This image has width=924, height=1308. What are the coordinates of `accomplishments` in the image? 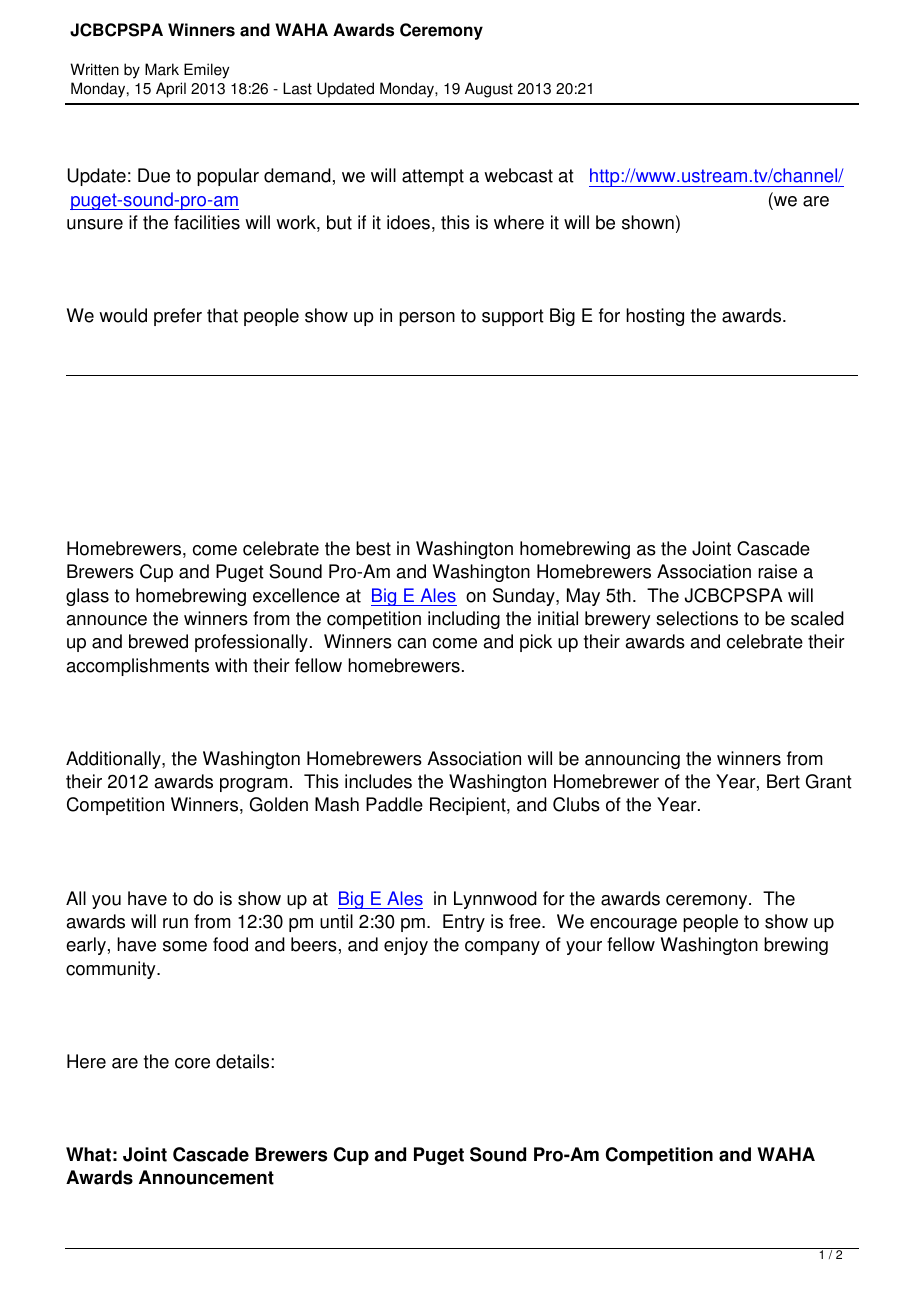 It's located at (138, 667).
